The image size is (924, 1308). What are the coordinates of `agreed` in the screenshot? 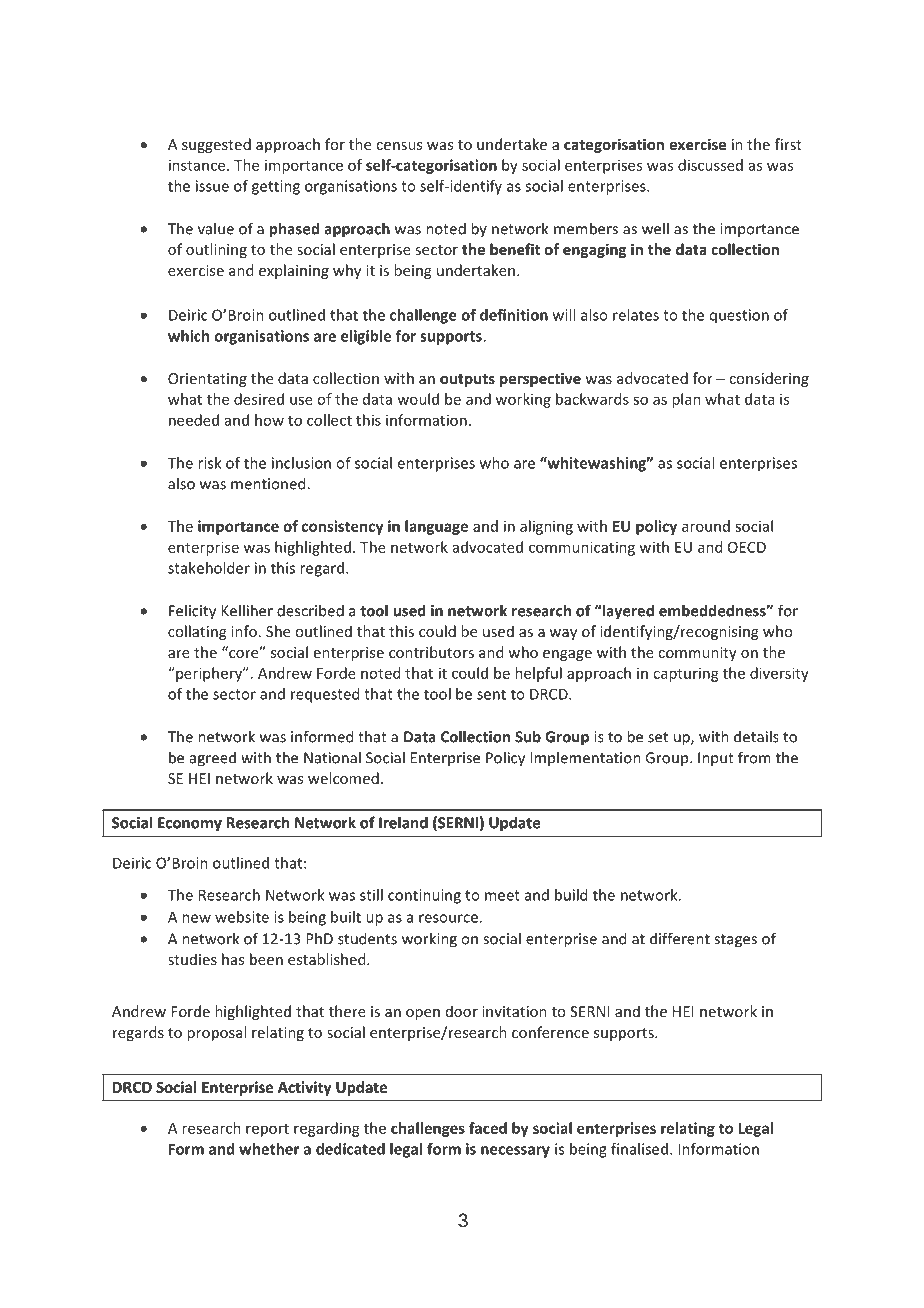 It's located at (213, 759).
